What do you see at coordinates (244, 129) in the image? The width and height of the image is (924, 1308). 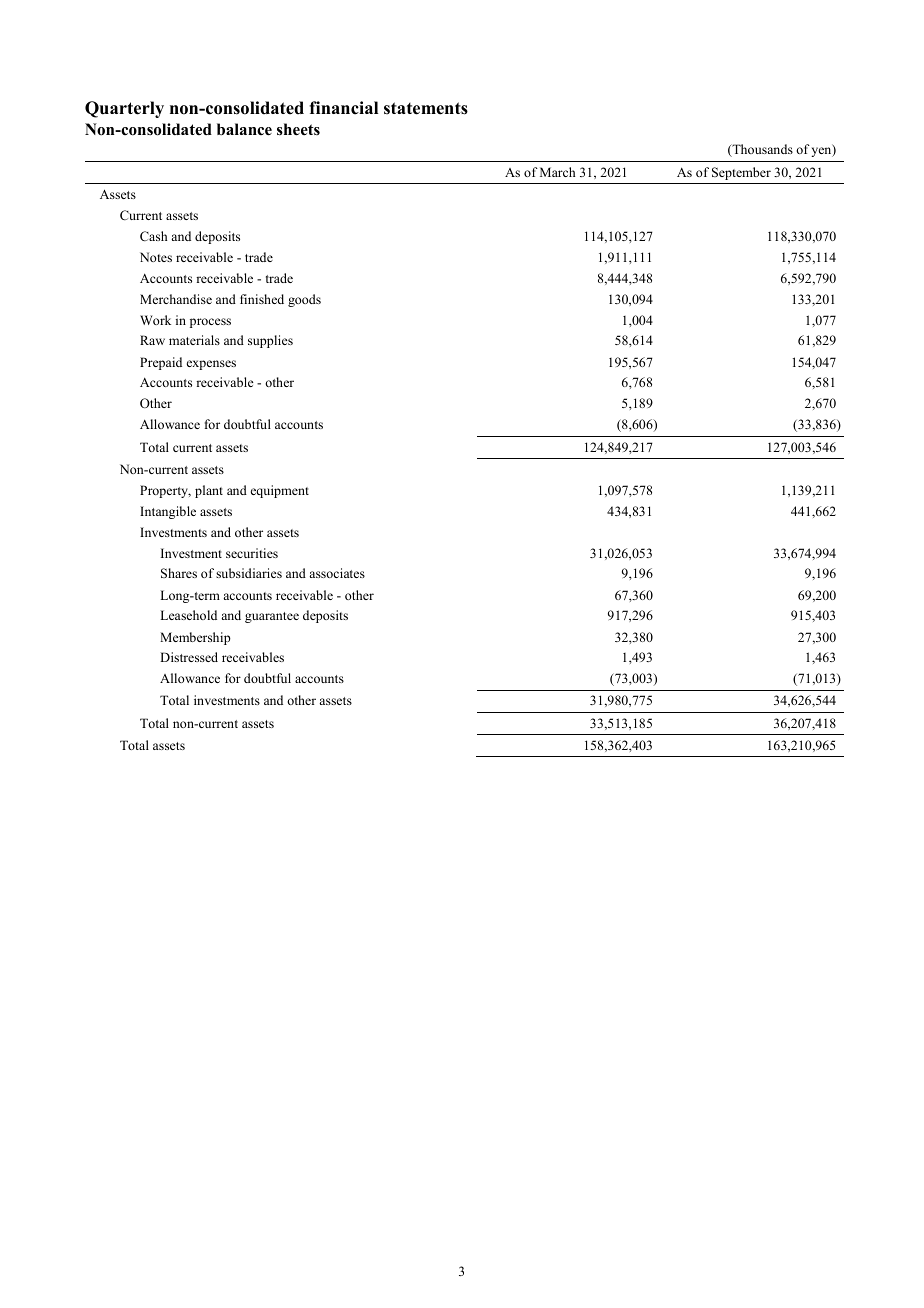 I see `balance` at bounding box center [244, 129].
